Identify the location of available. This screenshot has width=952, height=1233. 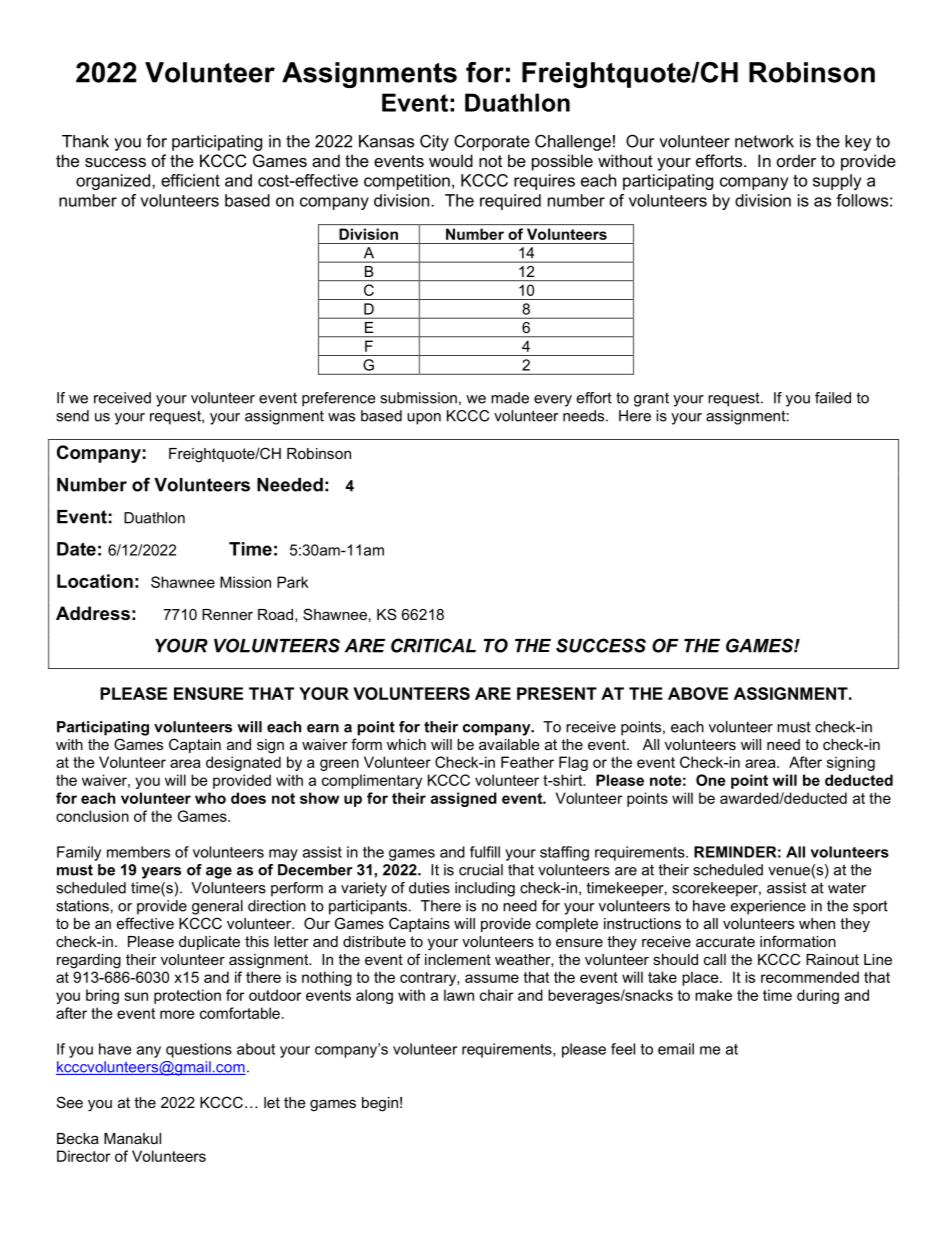
(509, 744).
